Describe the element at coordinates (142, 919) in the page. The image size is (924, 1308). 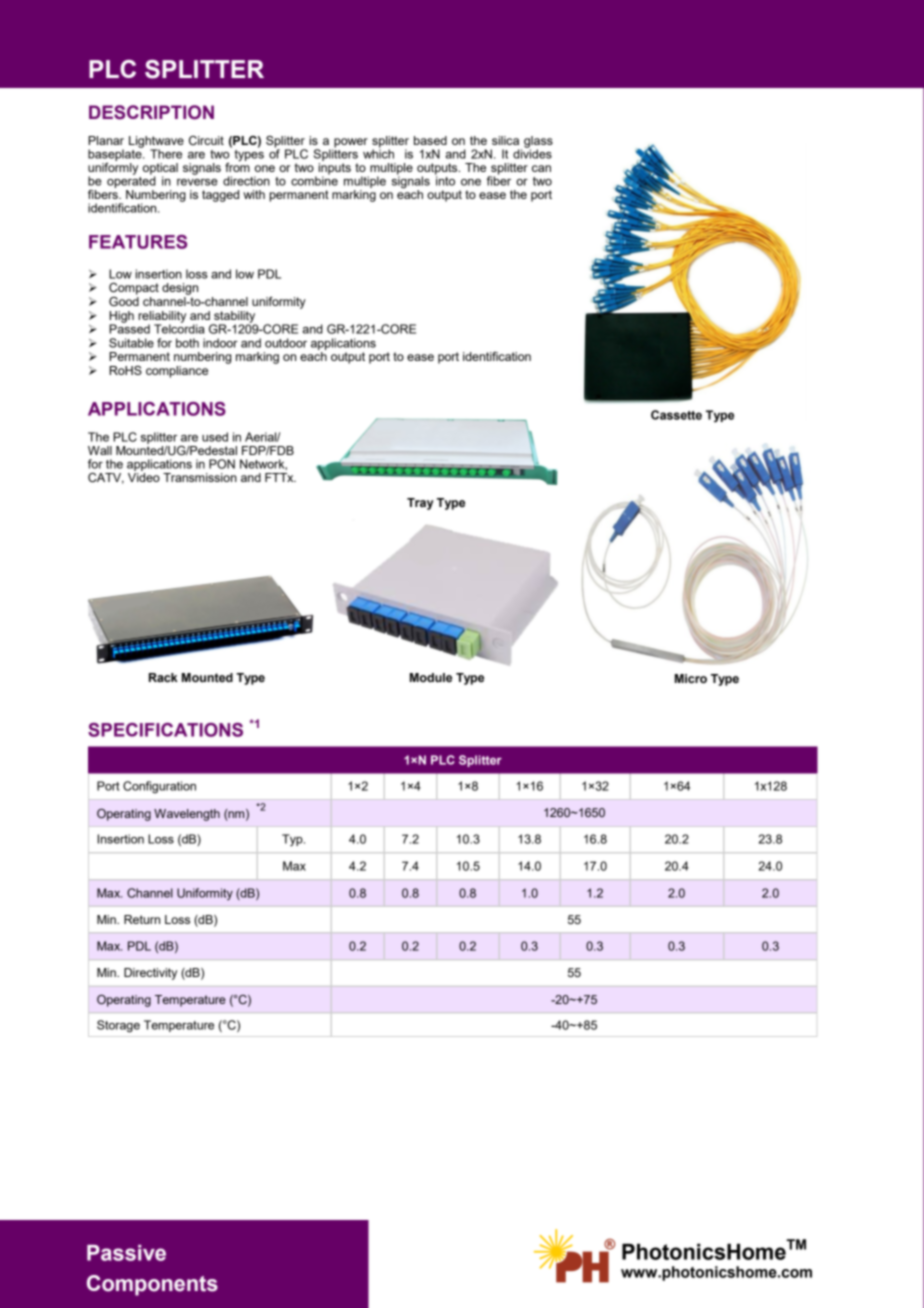
I see `Return` at that location.
